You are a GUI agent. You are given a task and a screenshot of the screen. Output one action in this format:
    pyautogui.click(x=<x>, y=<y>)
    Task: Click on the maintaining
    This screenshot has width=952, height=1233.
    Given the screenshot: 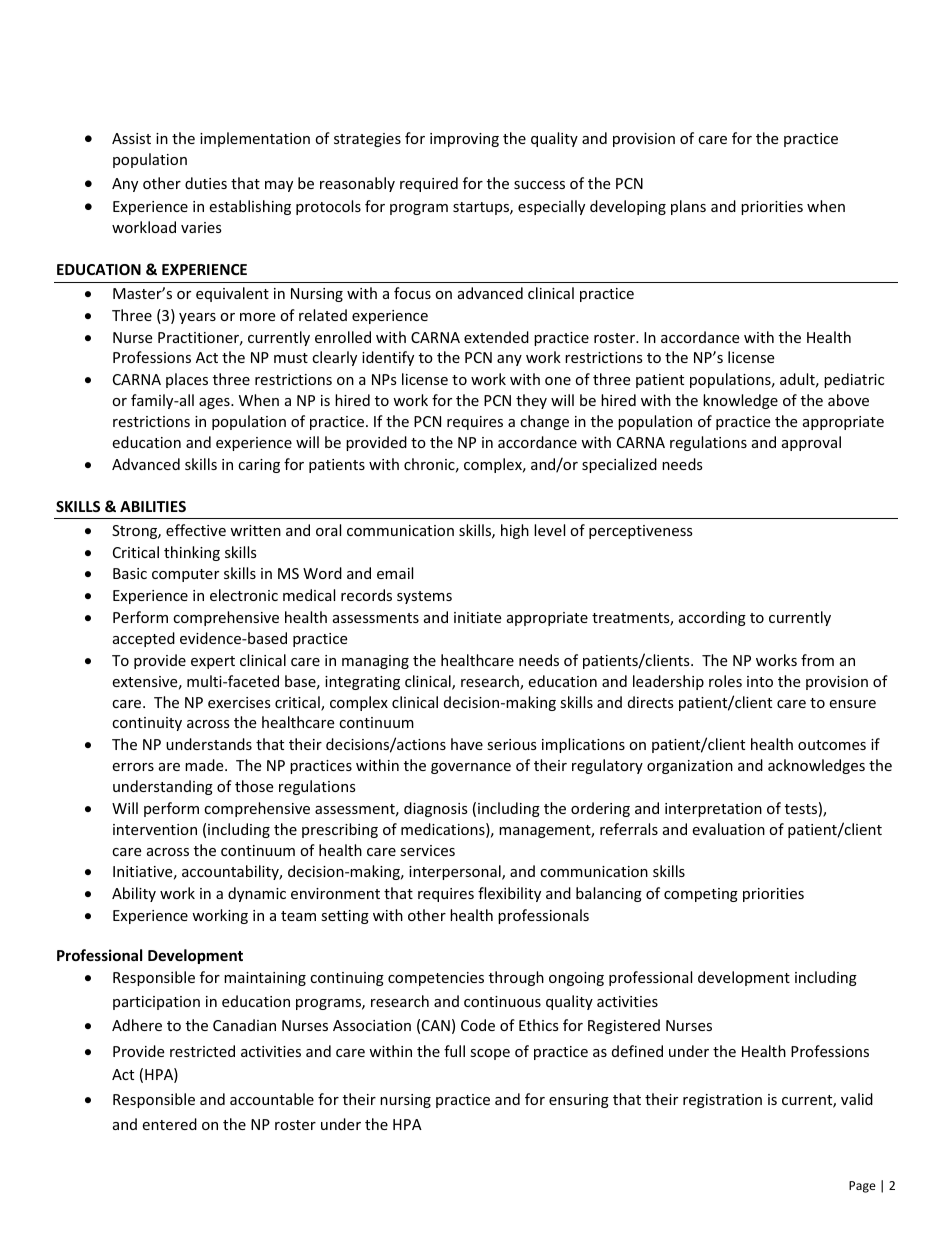 What is the action you would take?
    pyautogui.click(x=265, y=979)
